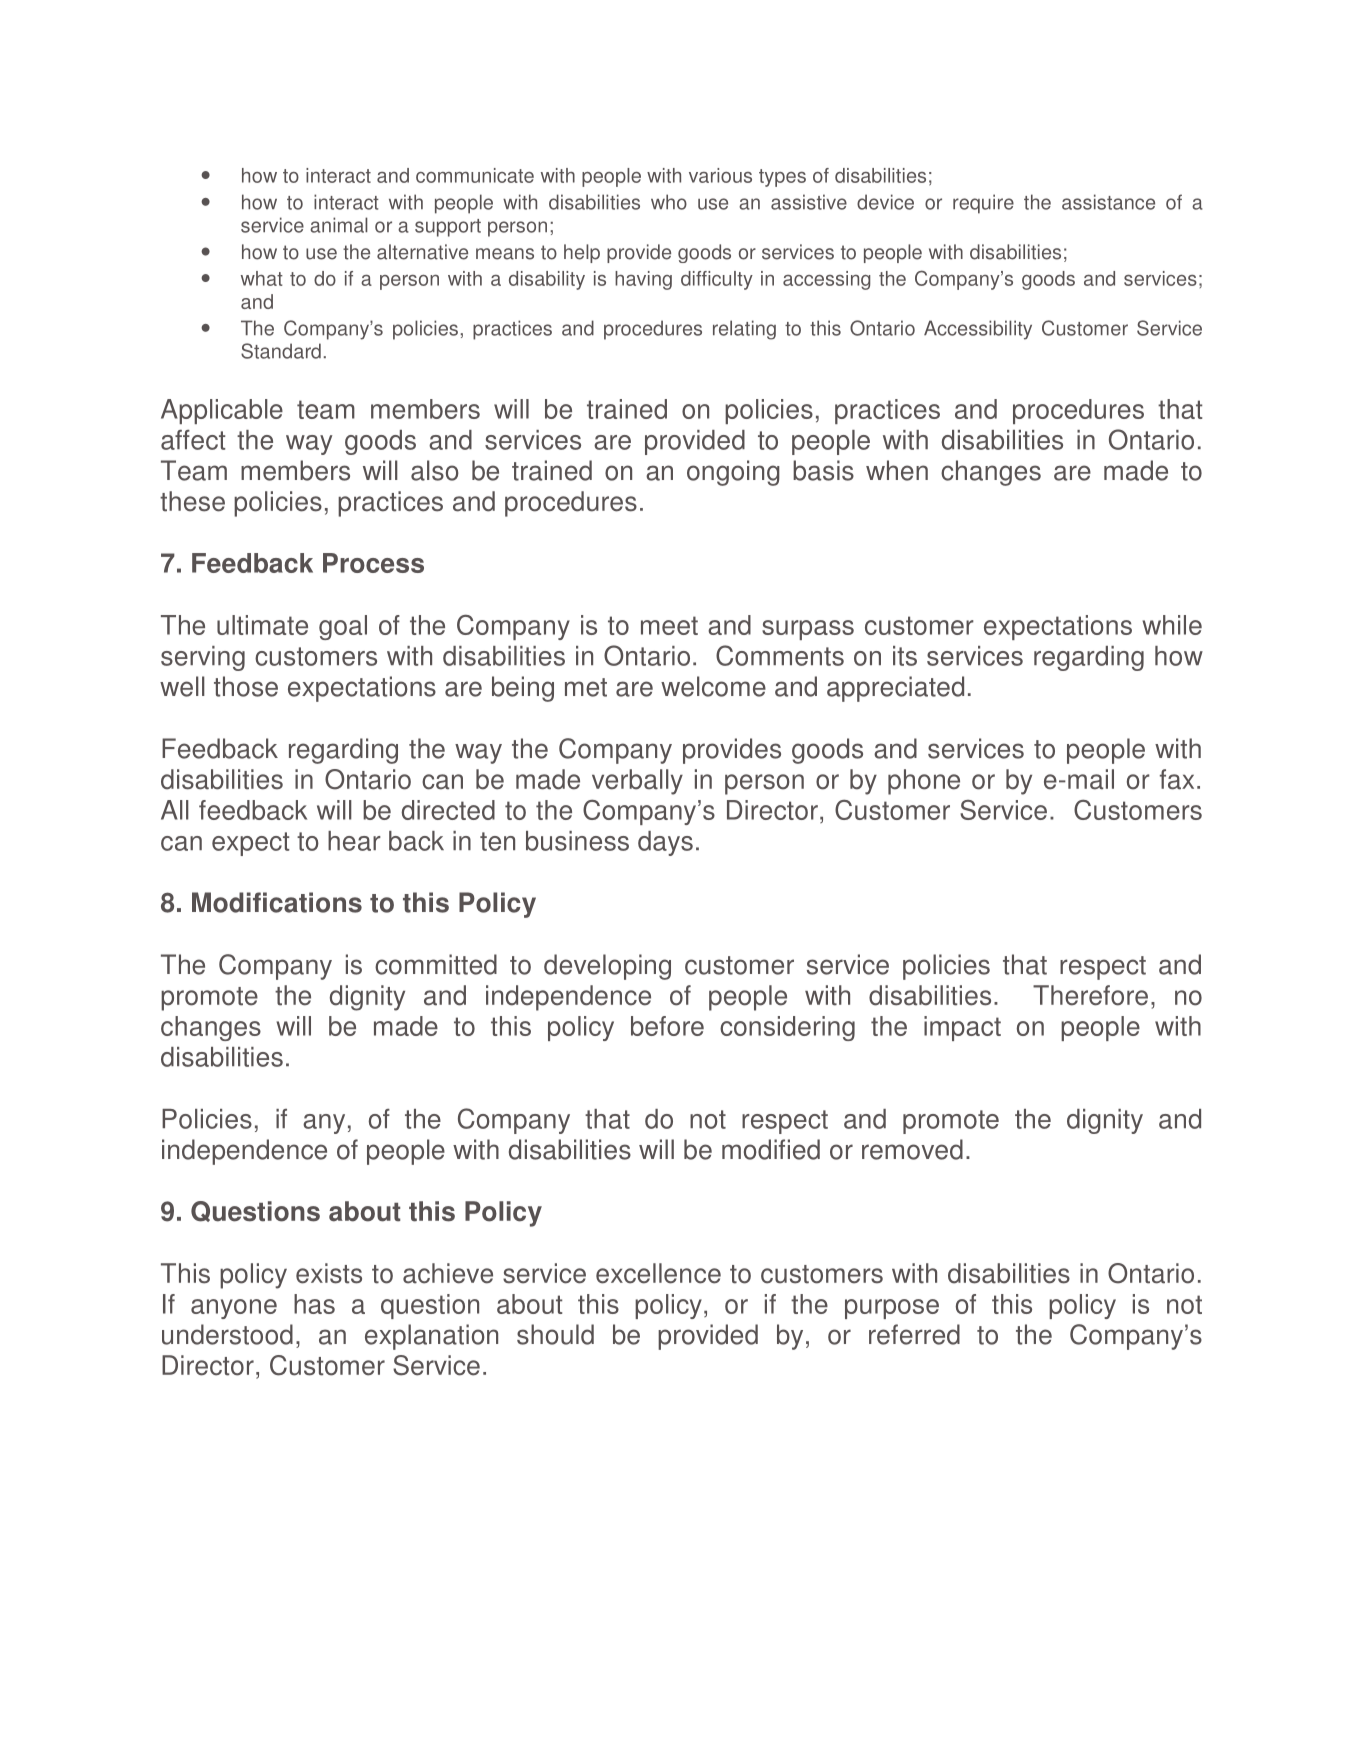 The image size is (1363, 1764). Describe the element at coordinates (246, 686) in the page. I see `those` at that location.
